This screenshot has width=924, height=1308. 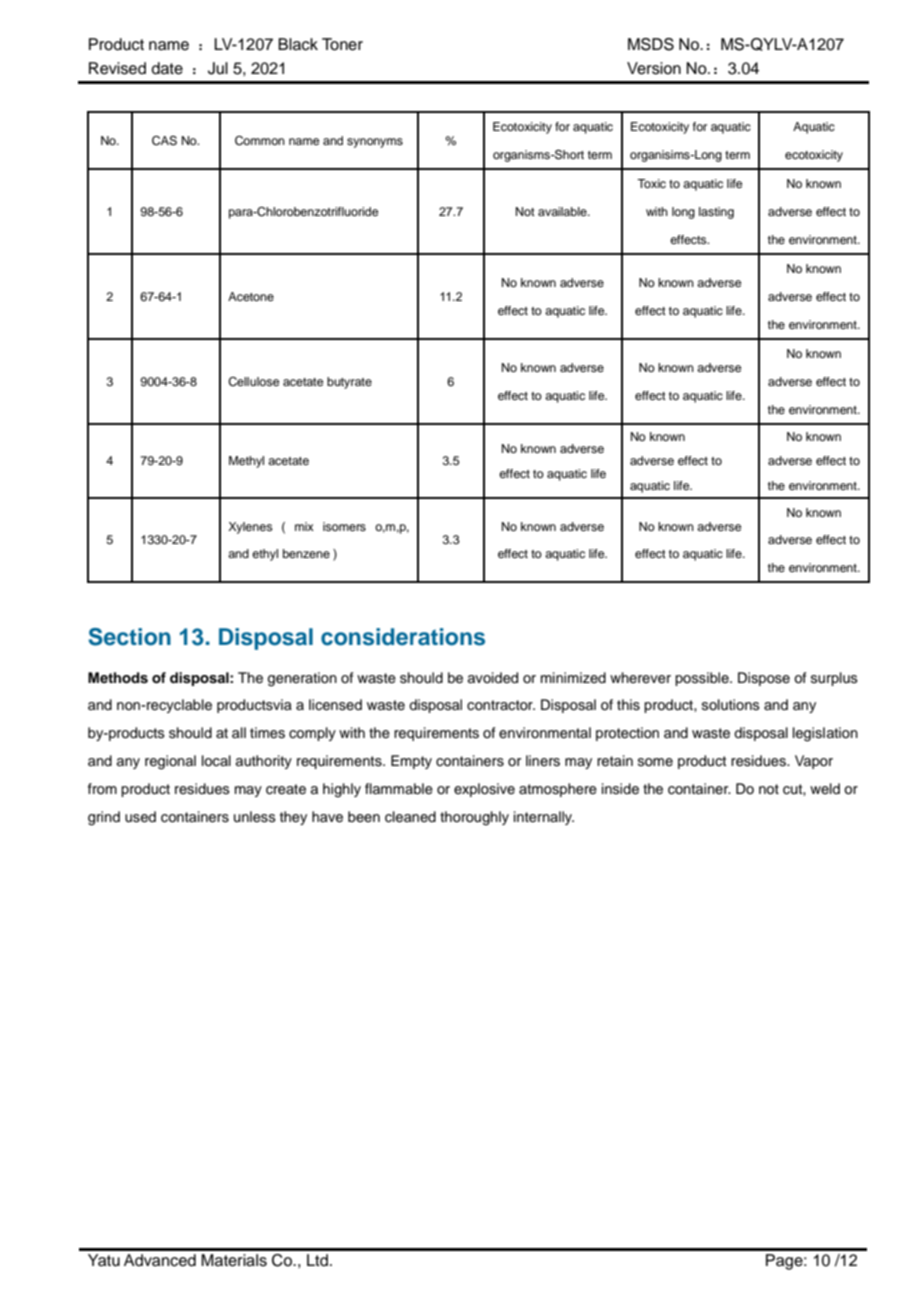 I want to click on avoided, so click(x=493, y=678).
